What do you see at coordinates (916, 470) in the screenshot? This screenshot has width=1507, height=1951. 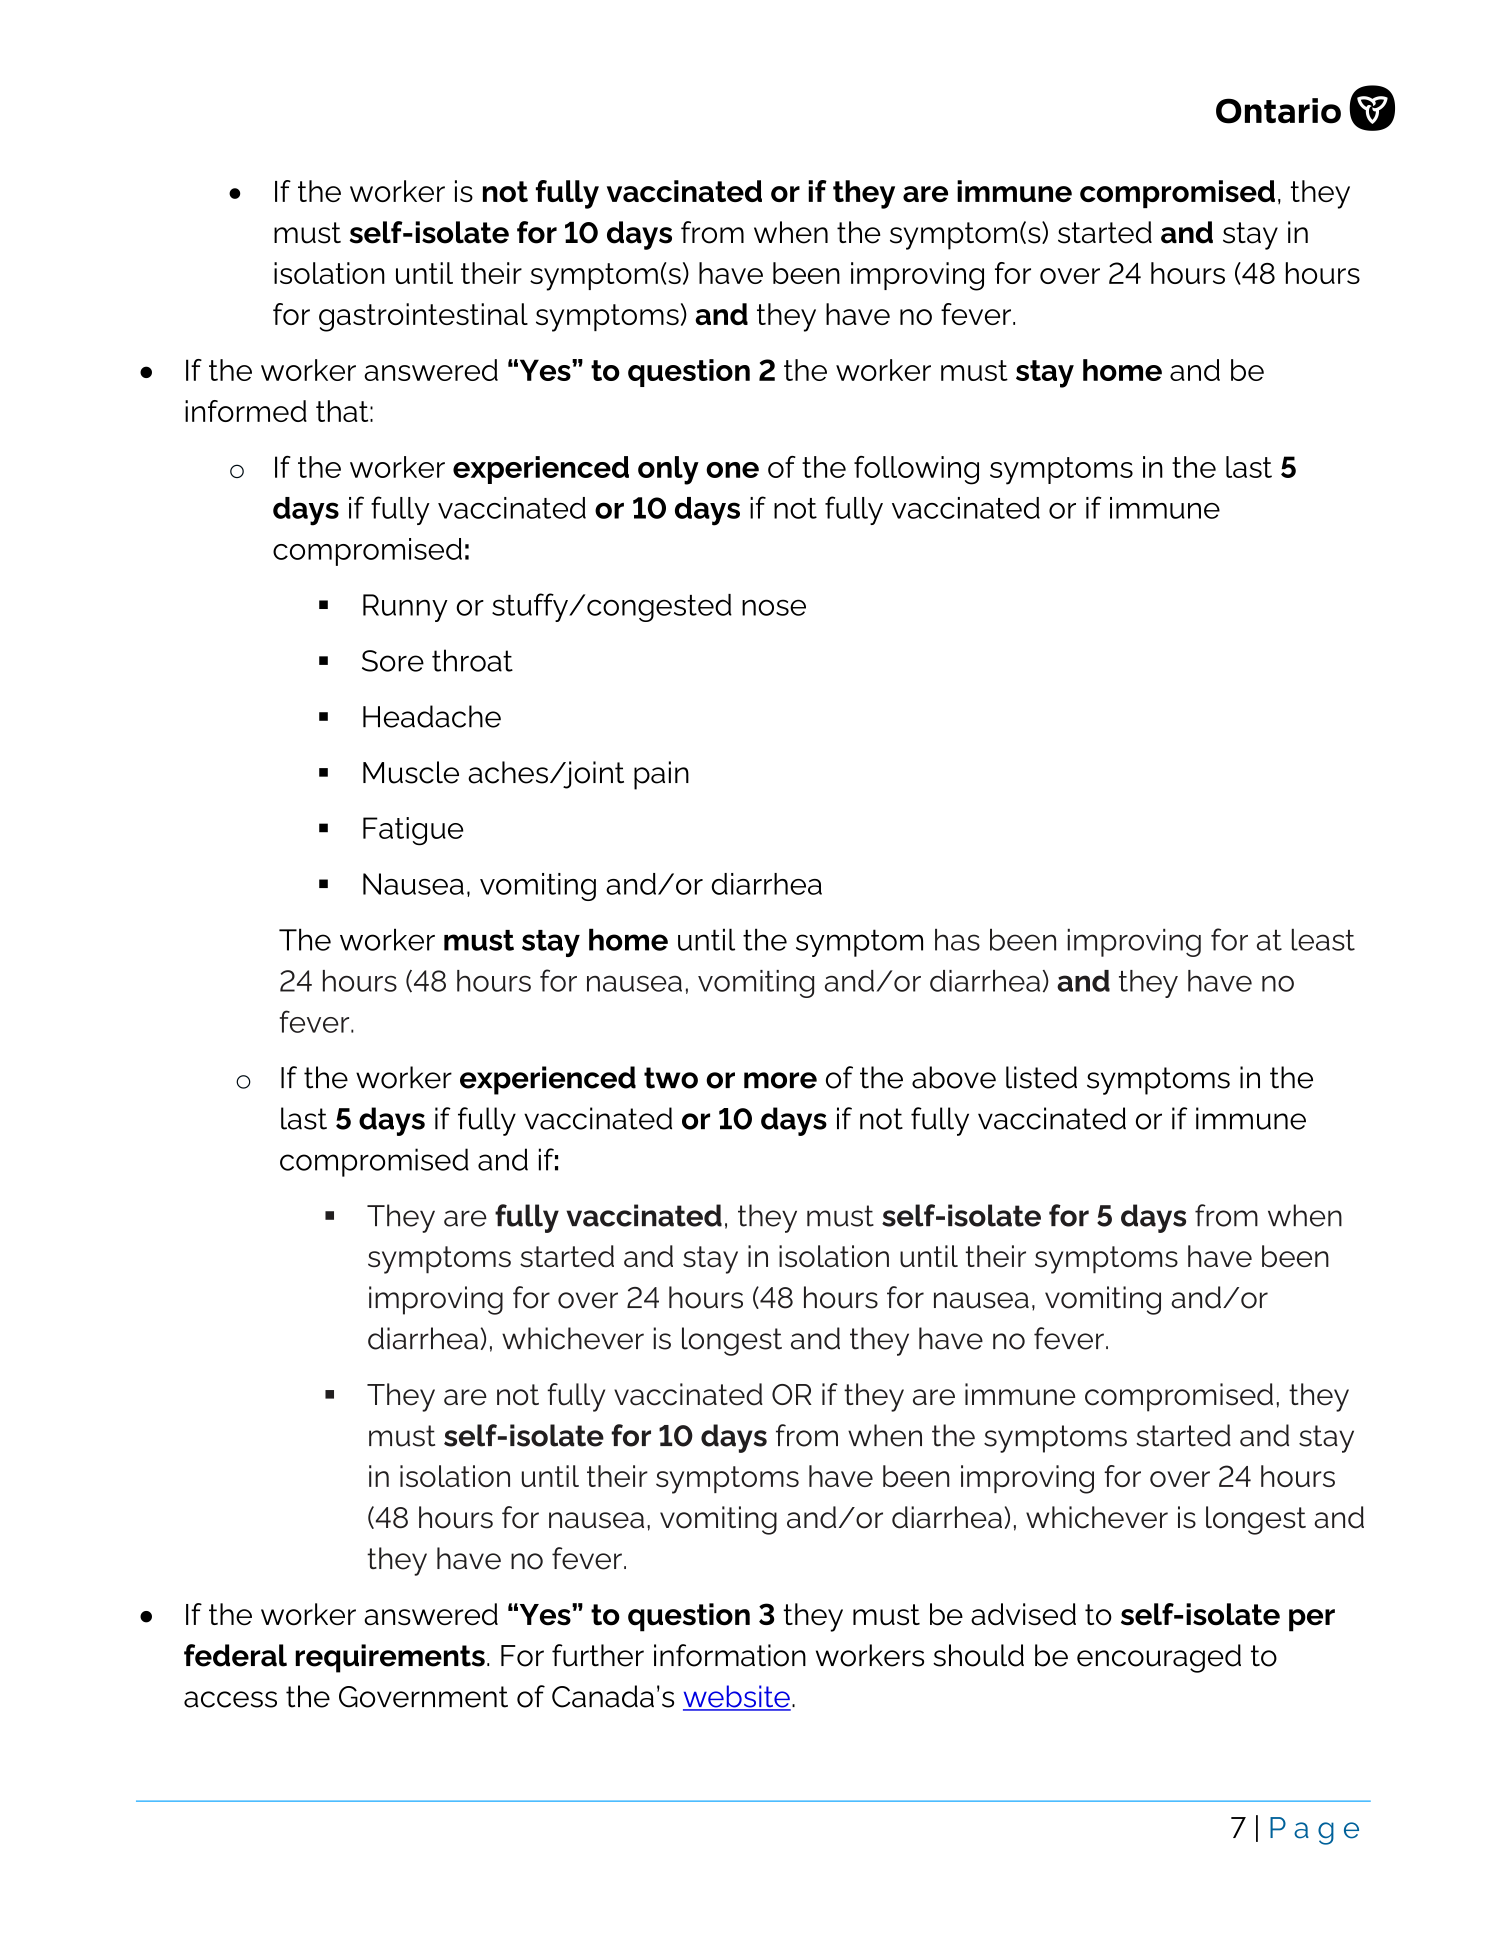 I see `following` at bounding box center [916, 470].
